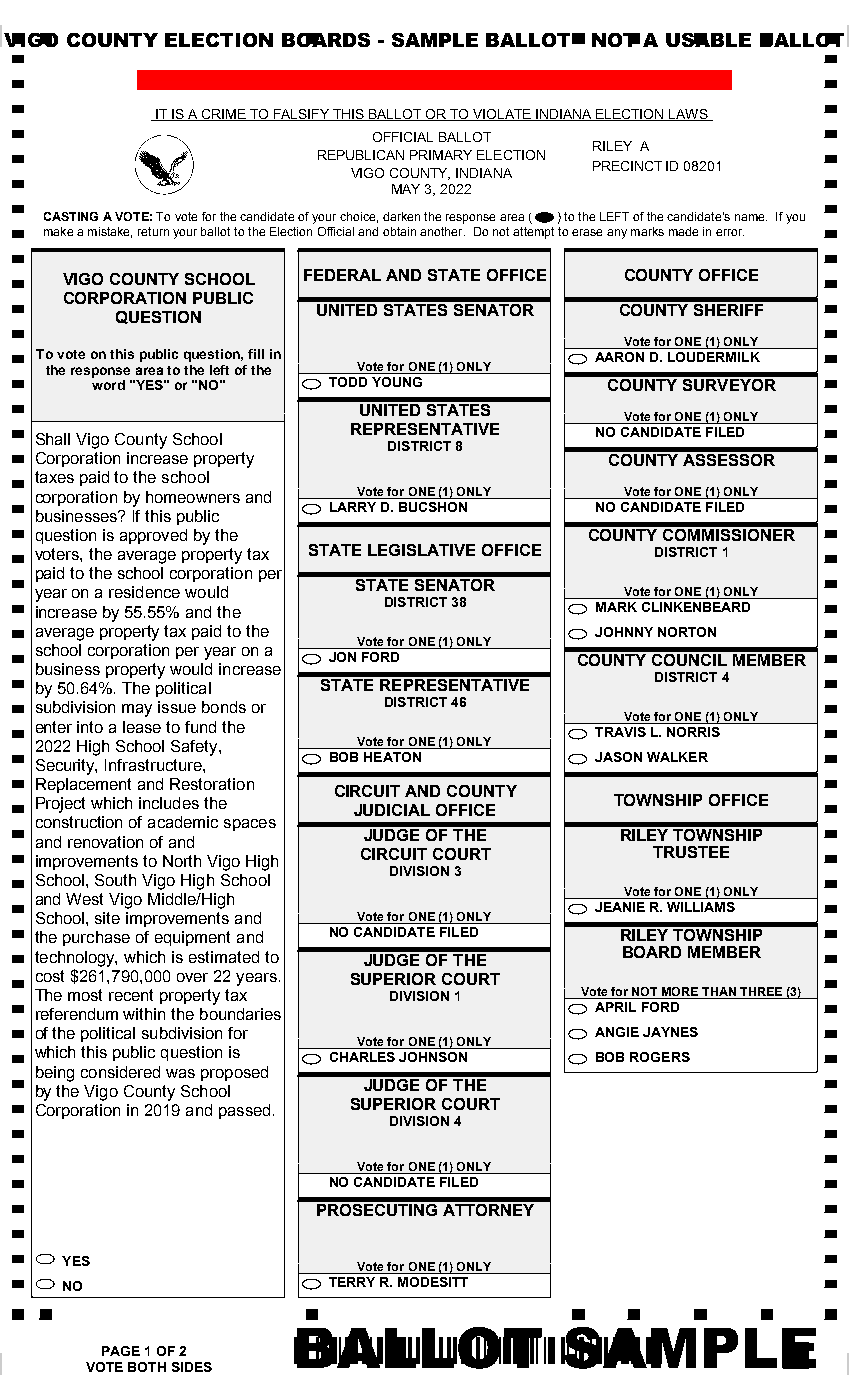 The width and height of the screenshot is (849, 1400). I want to click on WALKER, so click(677, 757).
